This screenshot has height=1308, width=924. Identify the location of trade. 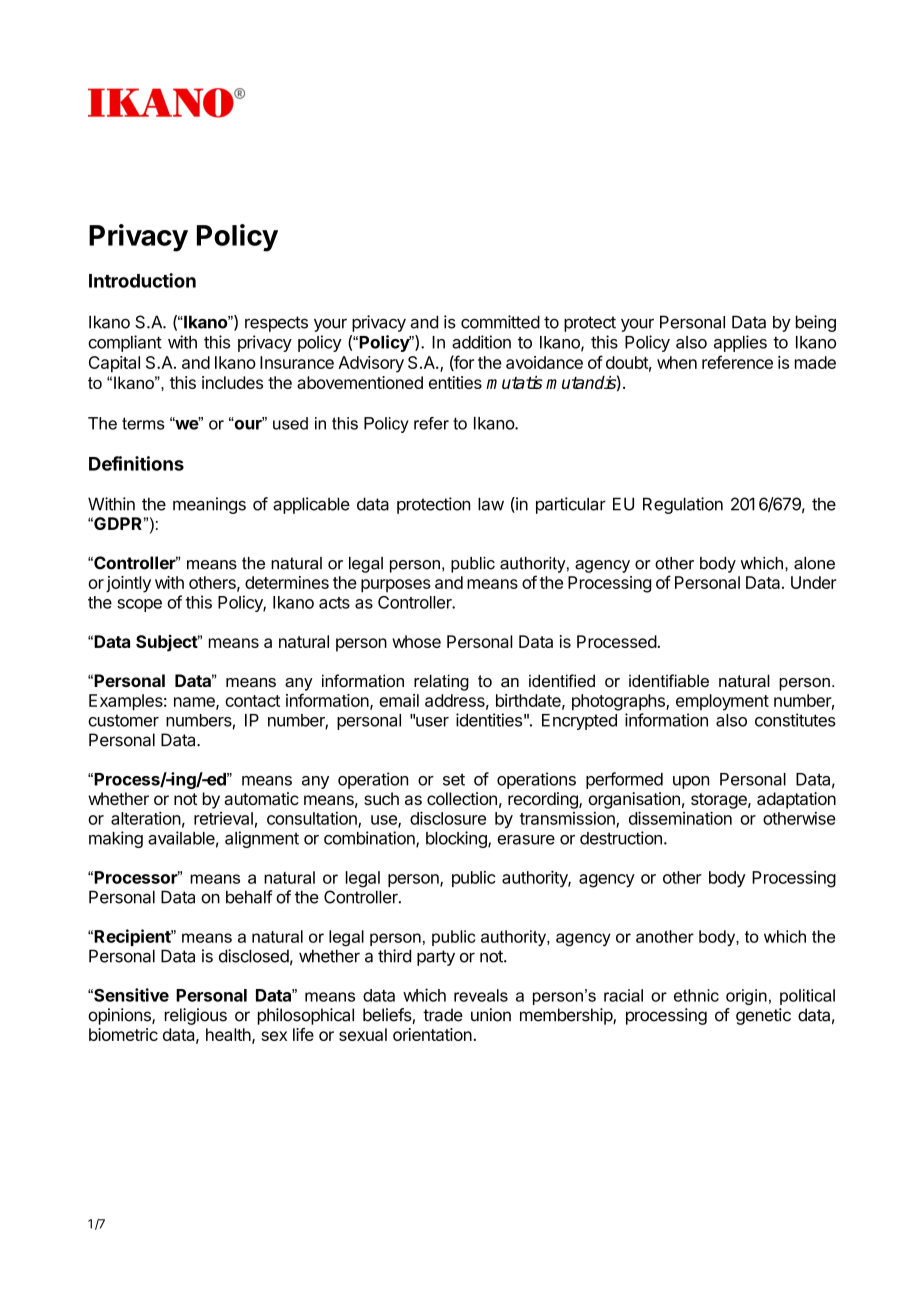
(443, 1015).
